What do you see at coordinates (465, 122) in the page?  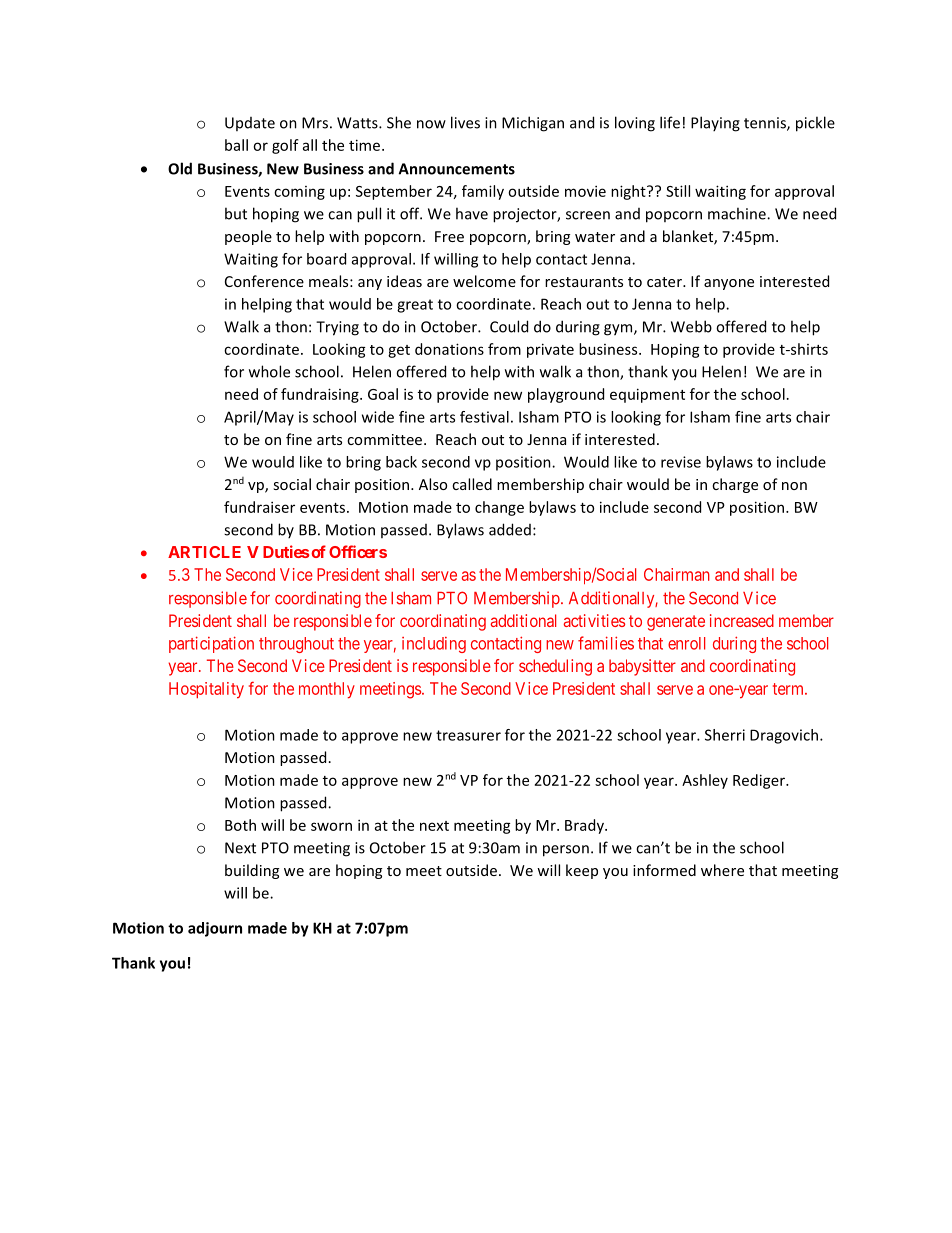 I see `lives` at bounding box center [465, 122].
